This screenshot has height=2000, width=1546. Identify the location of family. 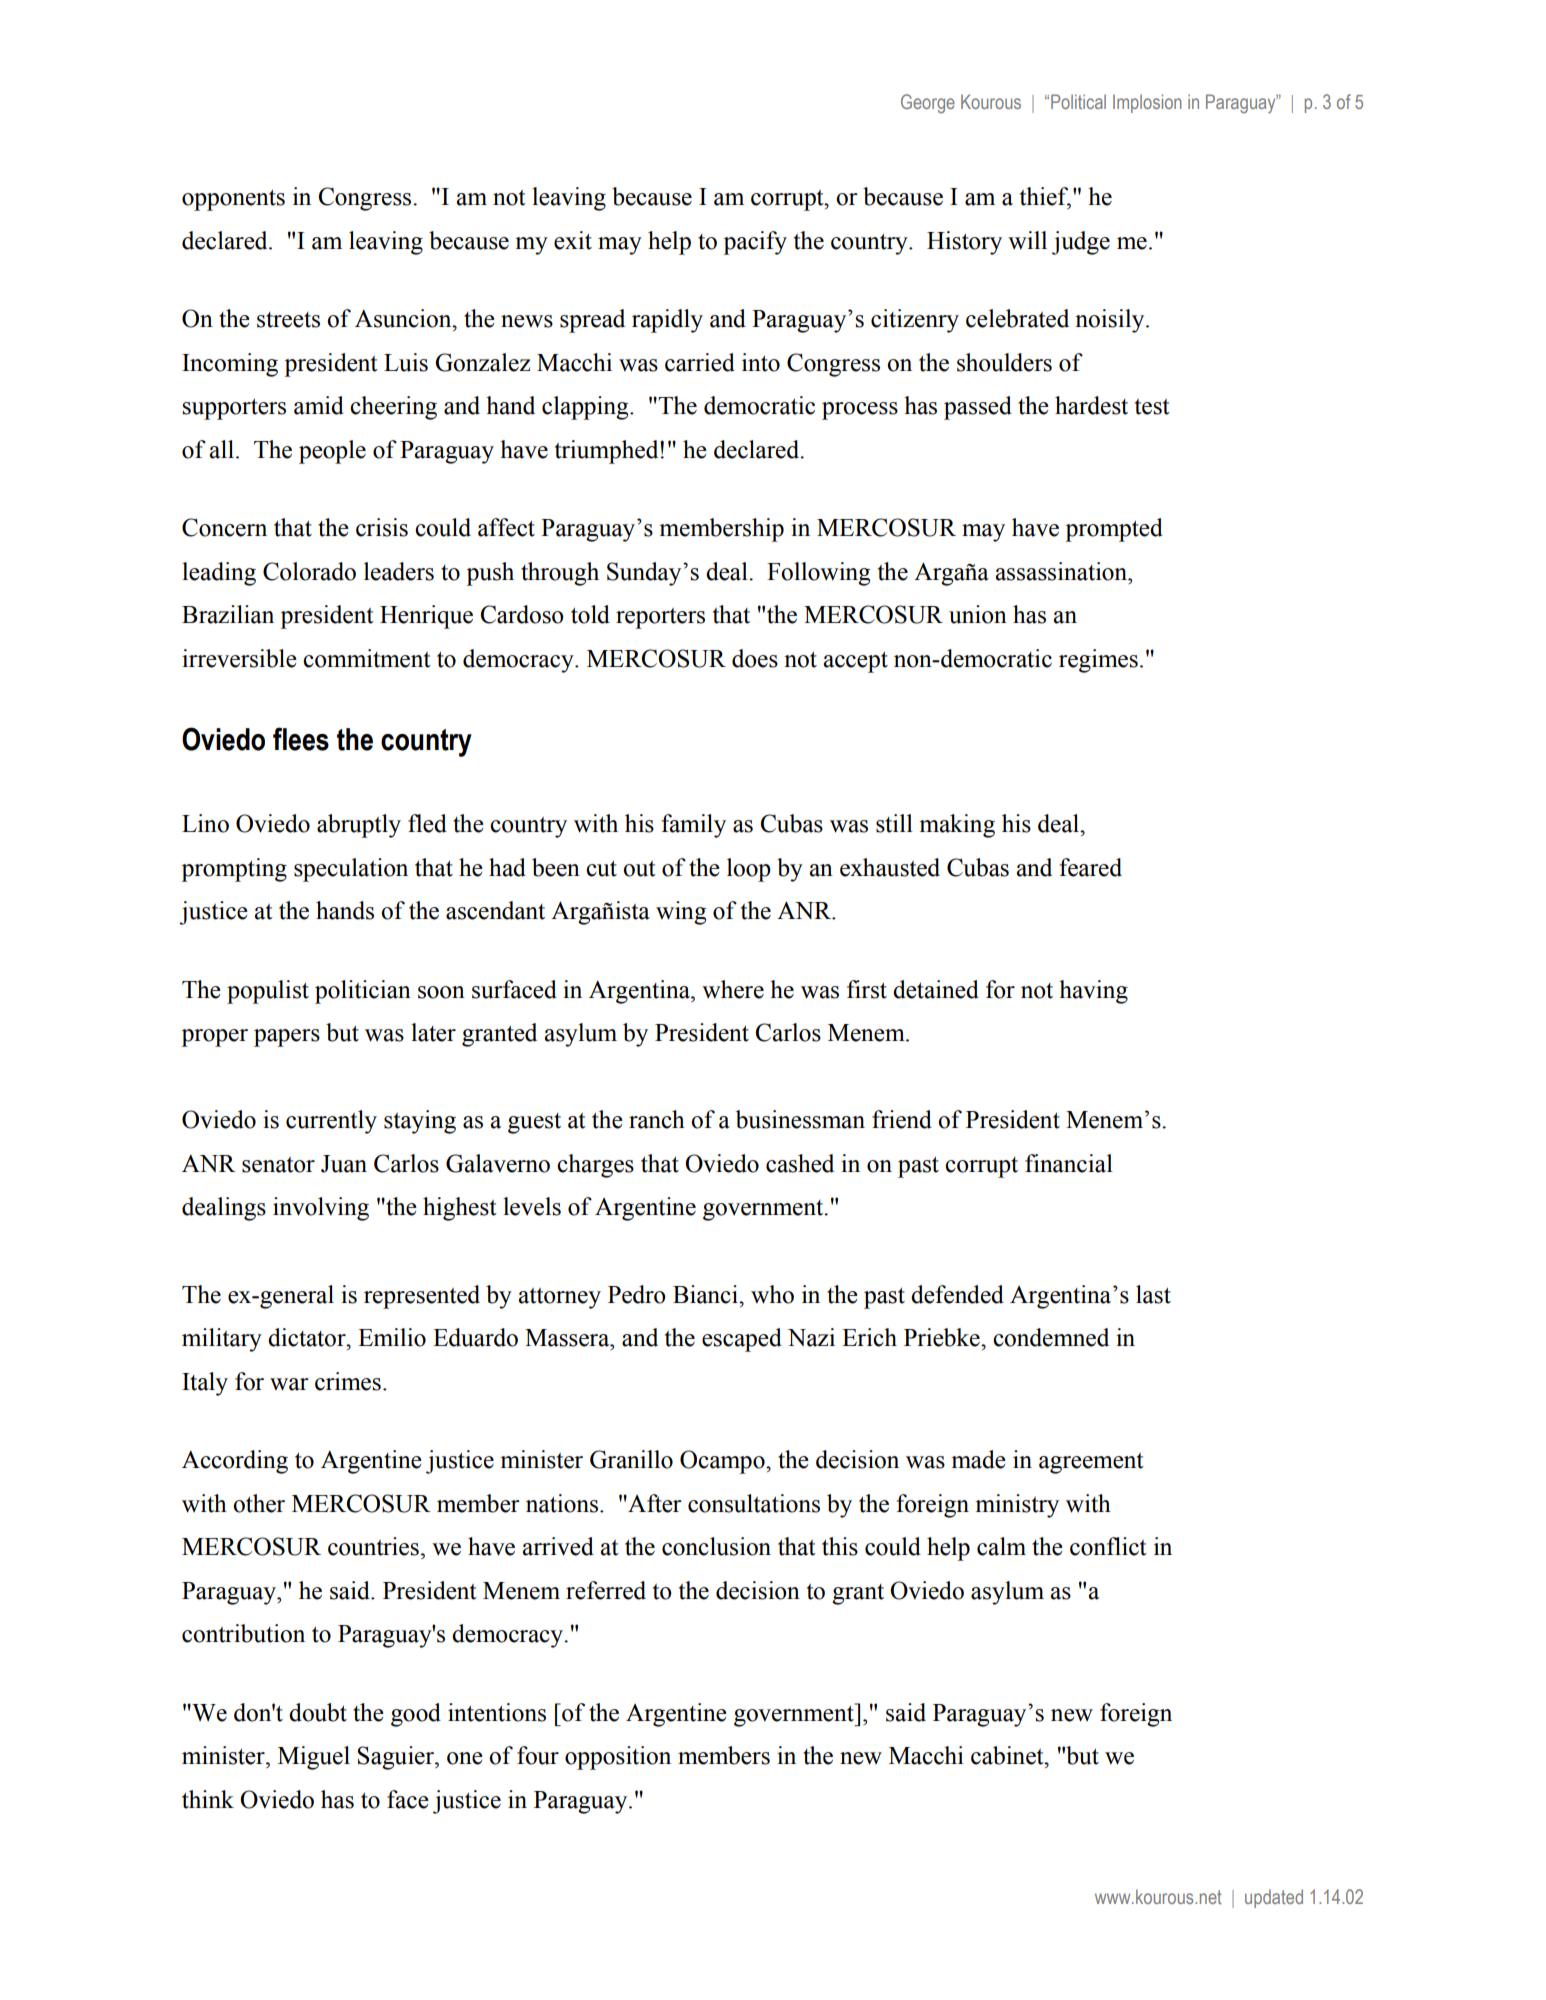
(693, 826).
